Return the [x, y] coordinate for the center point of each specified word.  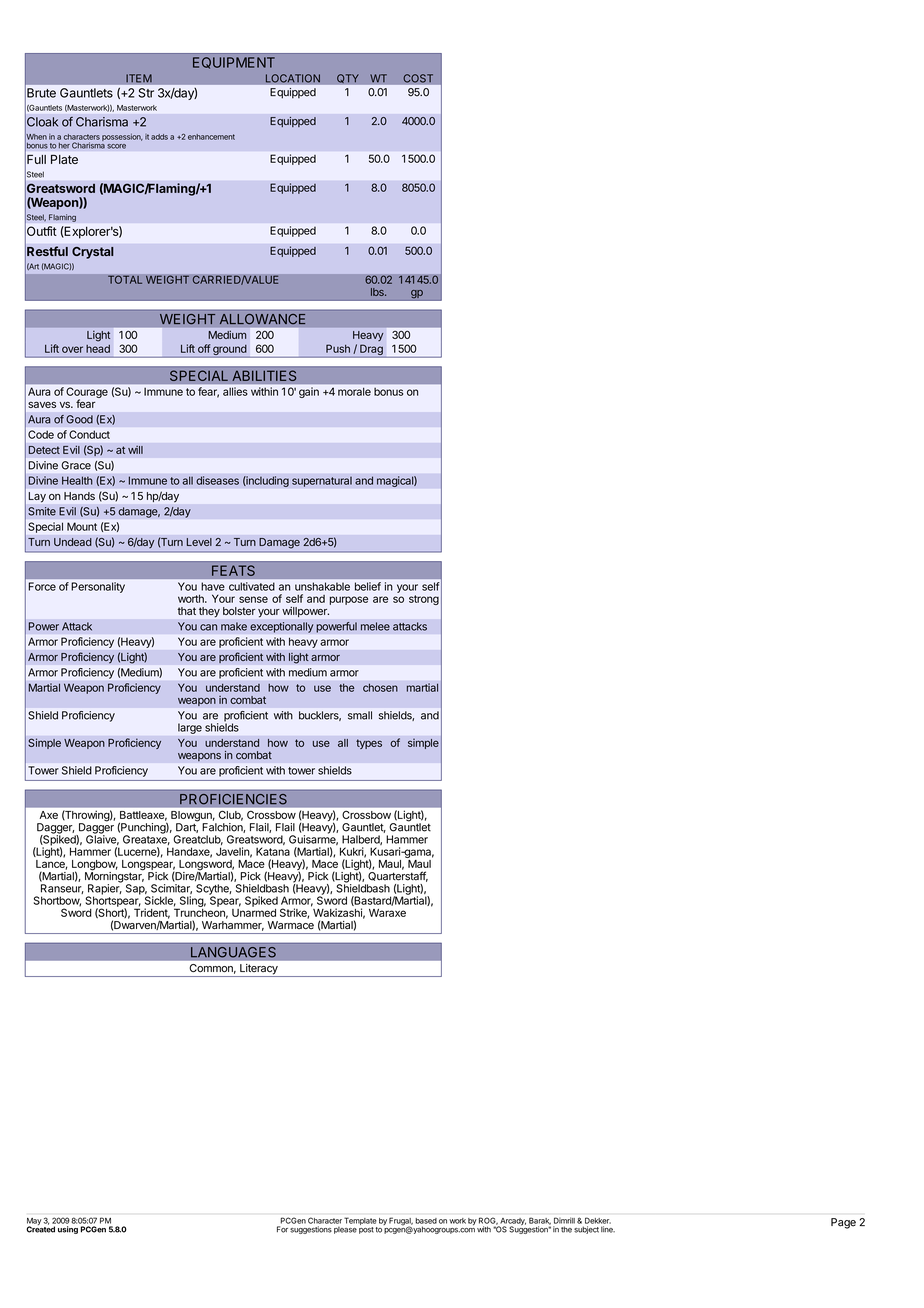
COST [418, 78]
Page [843, 1223]
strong [424, 600]
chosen [380, 687]
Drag [371, 351]
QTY [348, 79]
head [98, 349]
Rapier [104, 889]
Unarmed [254, 911]
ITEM [139, 78]
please [345, 1230]
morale [354, 392]
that [187, 611]
